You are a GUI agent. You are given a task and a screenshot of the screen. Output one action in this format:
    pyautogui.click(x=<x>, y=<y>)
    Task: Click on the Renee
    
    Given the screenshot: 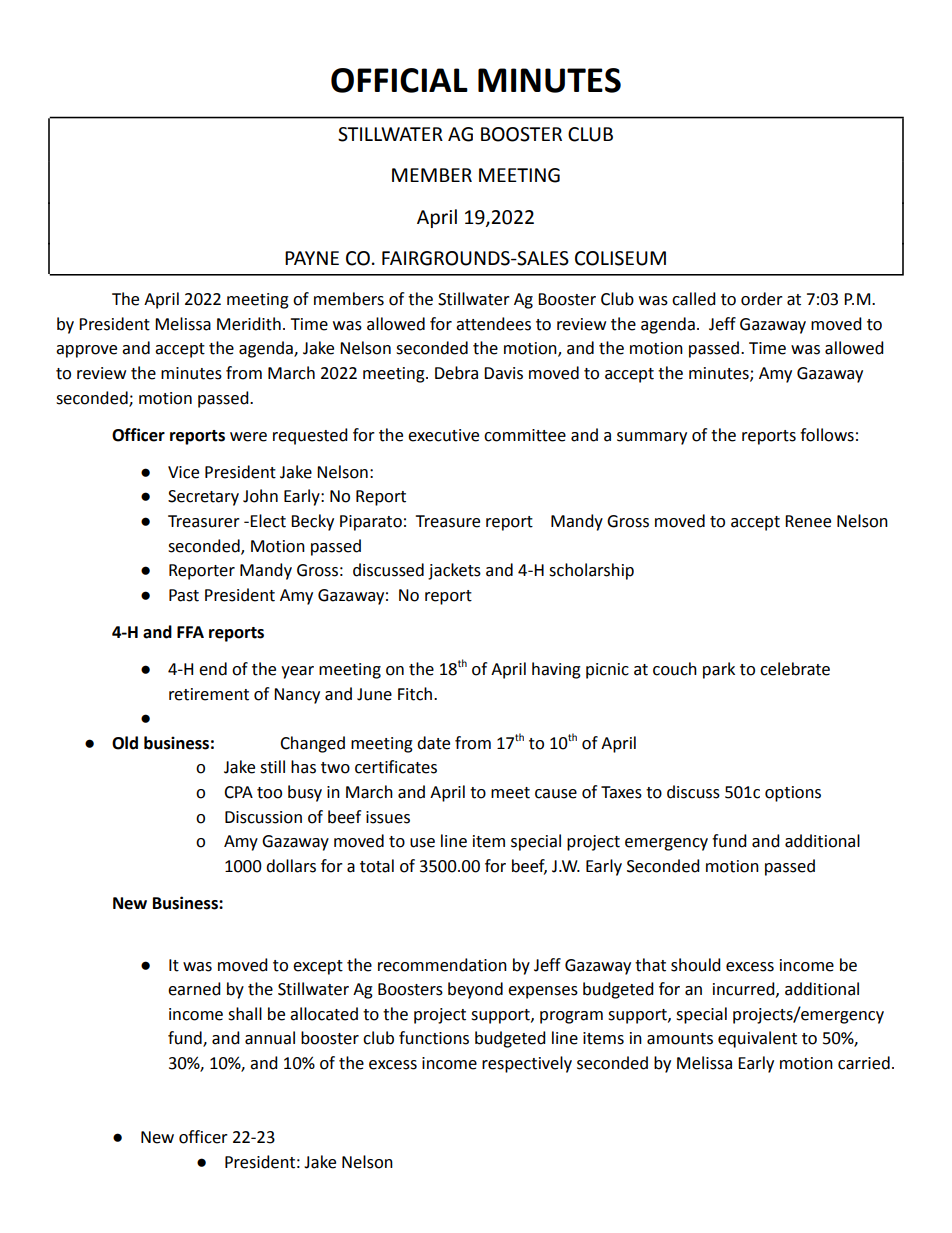 What is the action you would take?
    pyautogui.click(x=808, y=521)
